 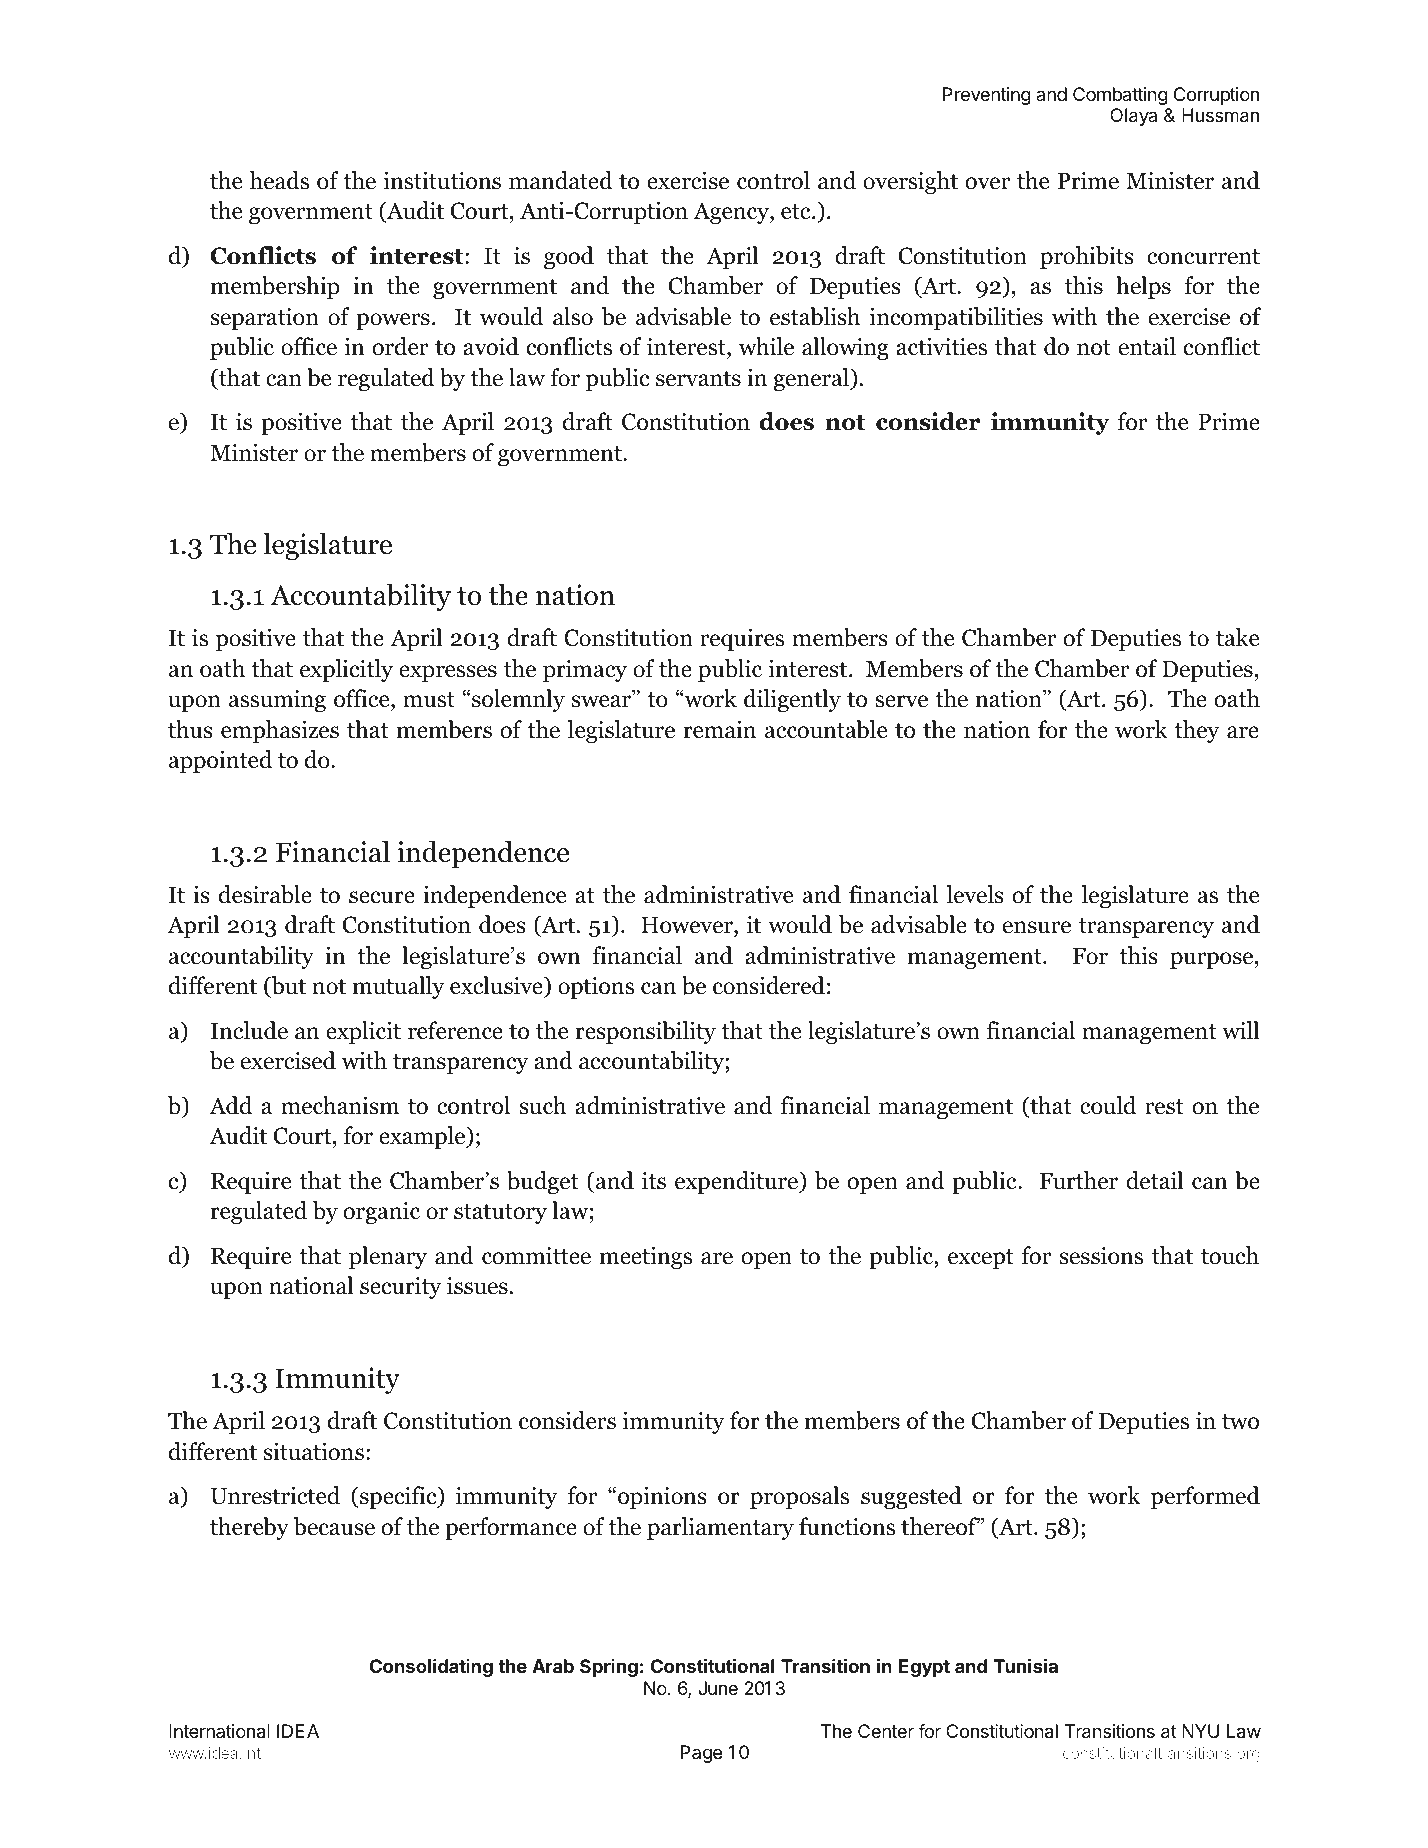 What do you see at coordinates (1237, 637) in the screenshot?
I see `take` at bounding box center [1237, 637].
